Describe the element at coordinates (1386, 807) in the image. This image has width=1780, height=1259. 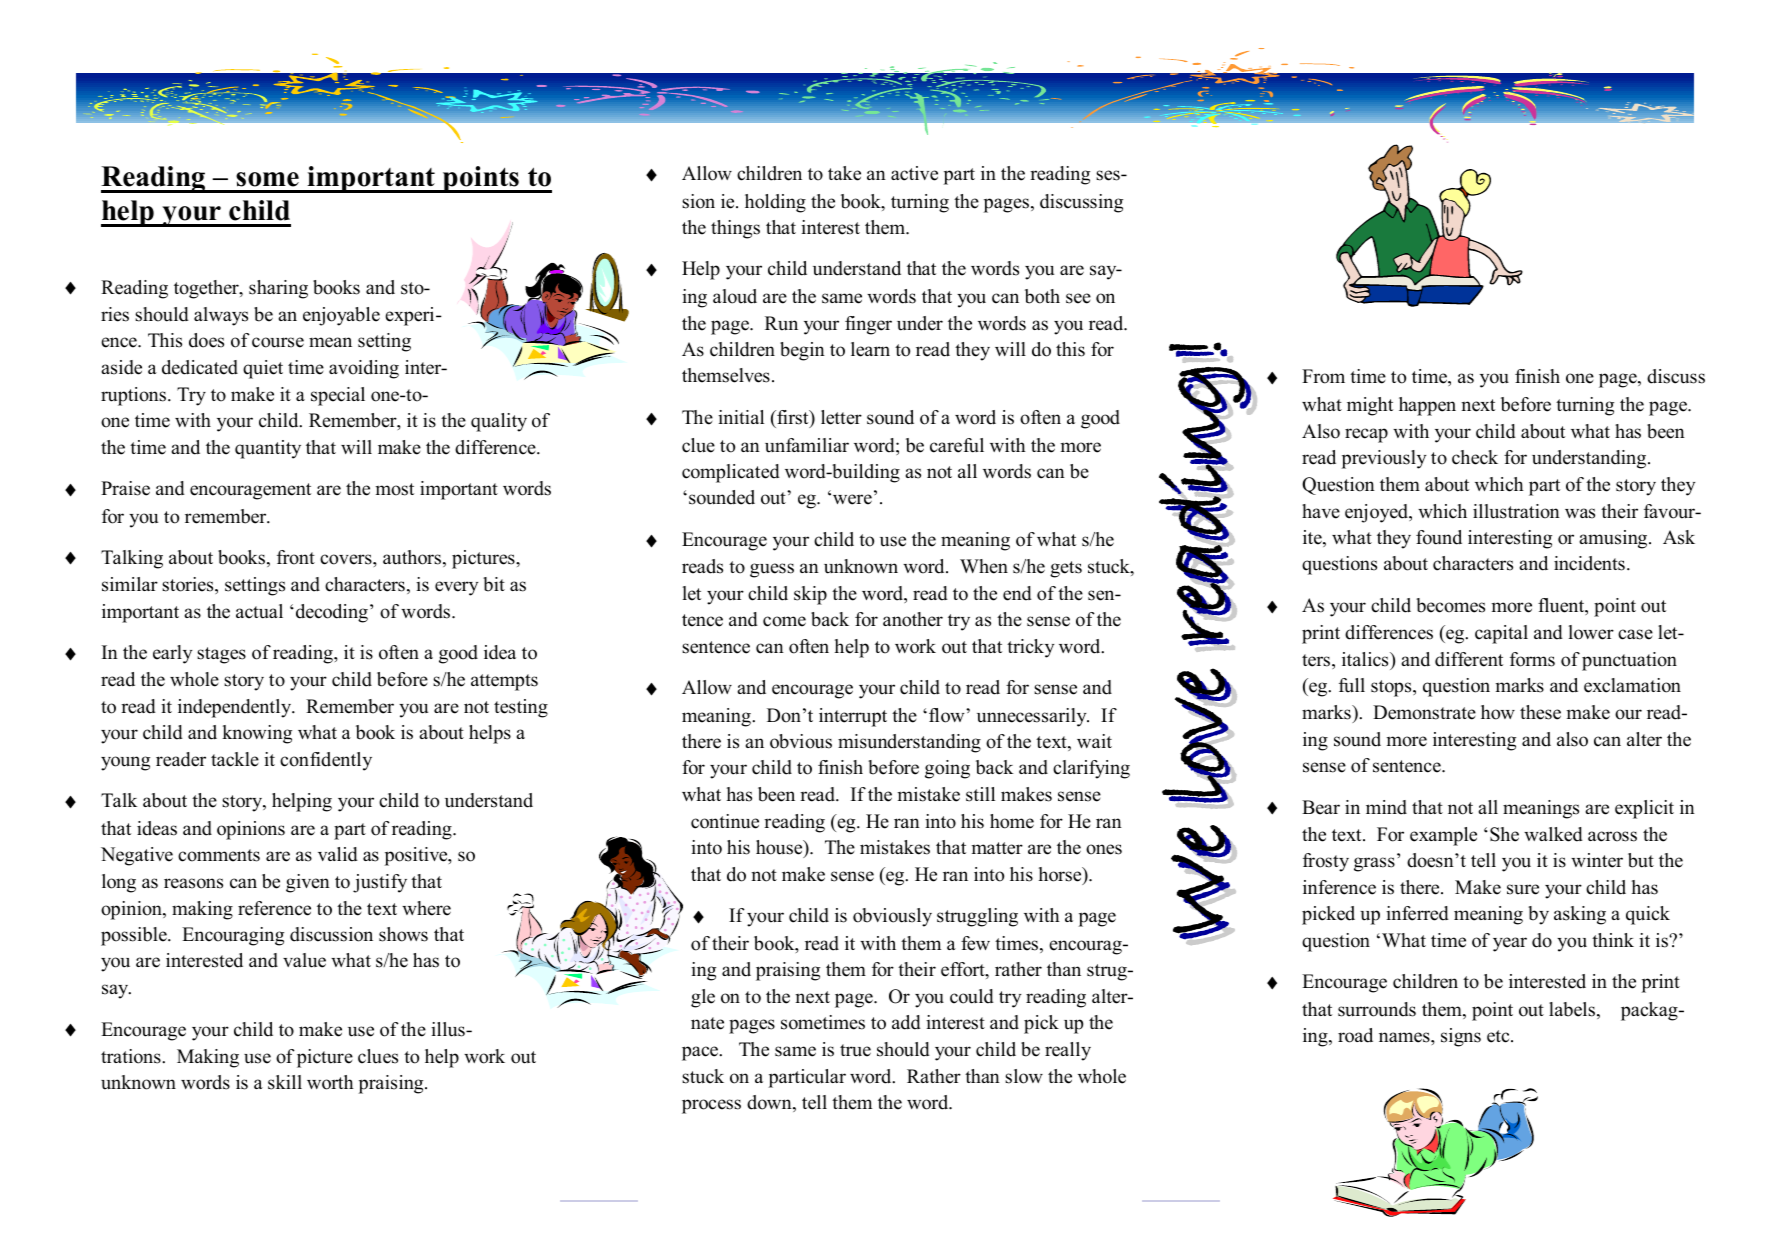
I see `mind` at that location.
